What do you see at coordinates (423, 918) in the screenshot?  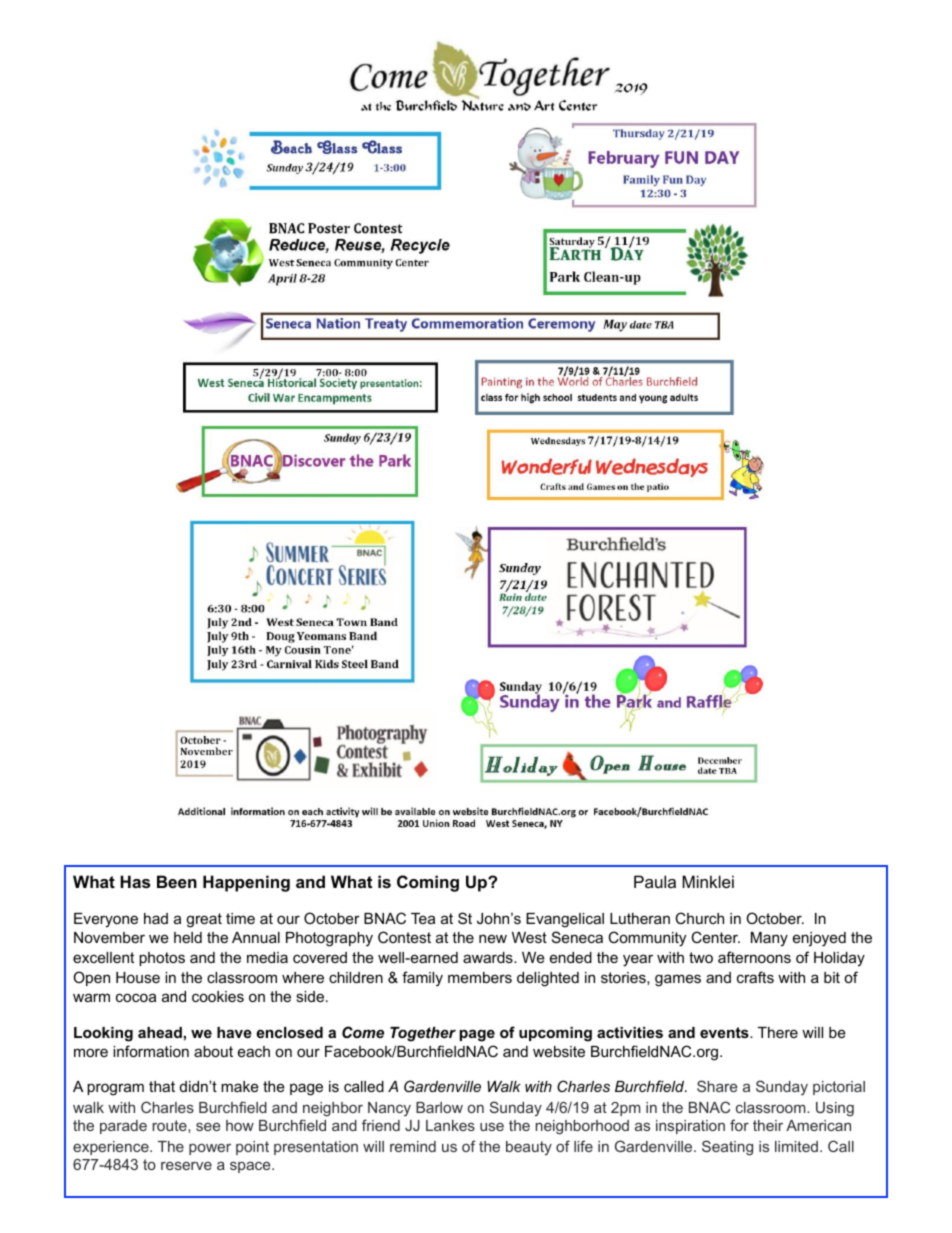 I see `Tea` at bounding box center [423, 918].
